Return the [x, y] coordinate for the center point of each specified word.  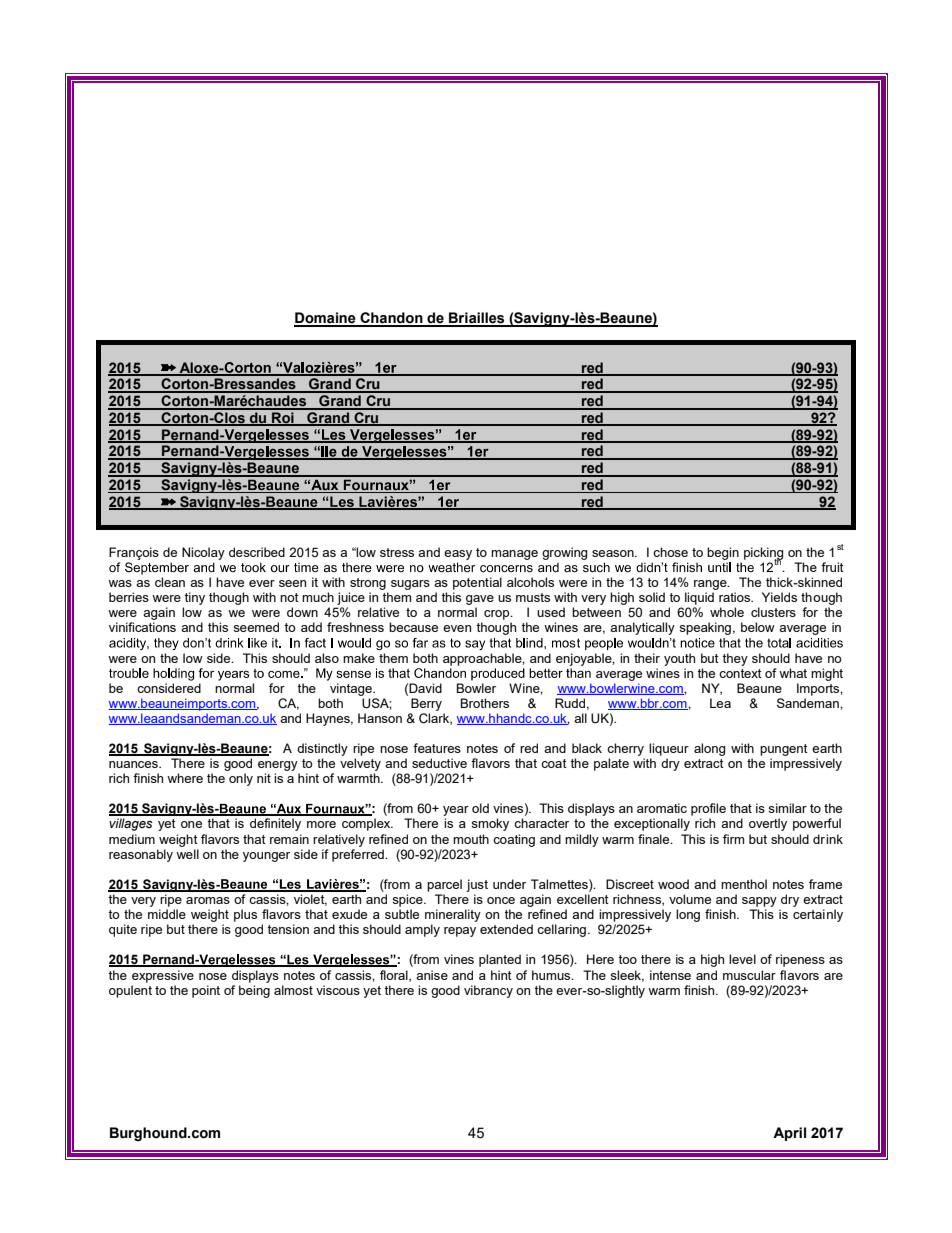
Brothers [485, 703]
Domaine [326, 319]
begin [723, 553]
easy [458, 555]
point [206, 991]
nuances [134, 764]
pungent [784, 750]
